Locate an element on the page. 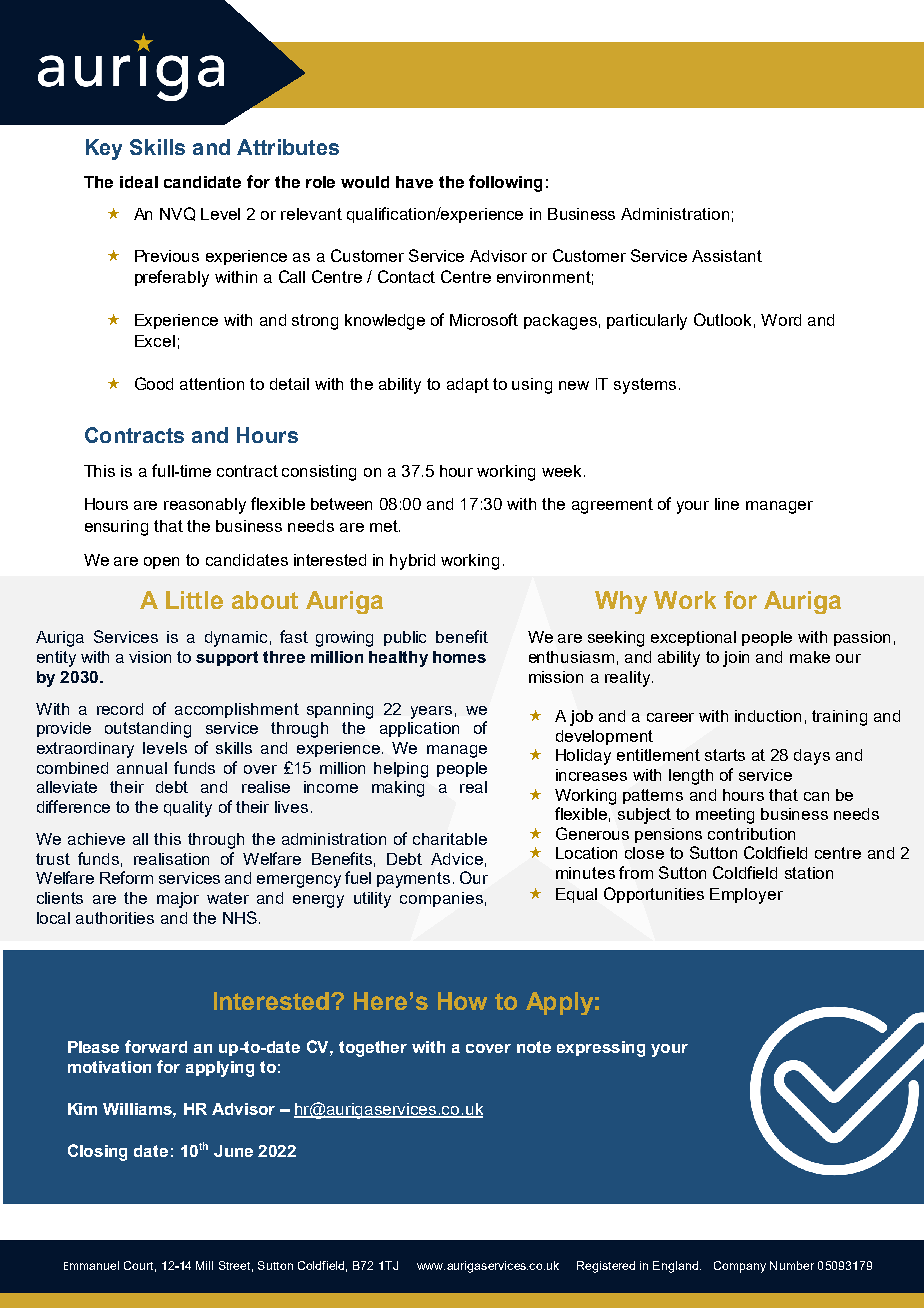 The width and height of the document is (924, 1308). Registered is located at coordinates (606, 1267).
